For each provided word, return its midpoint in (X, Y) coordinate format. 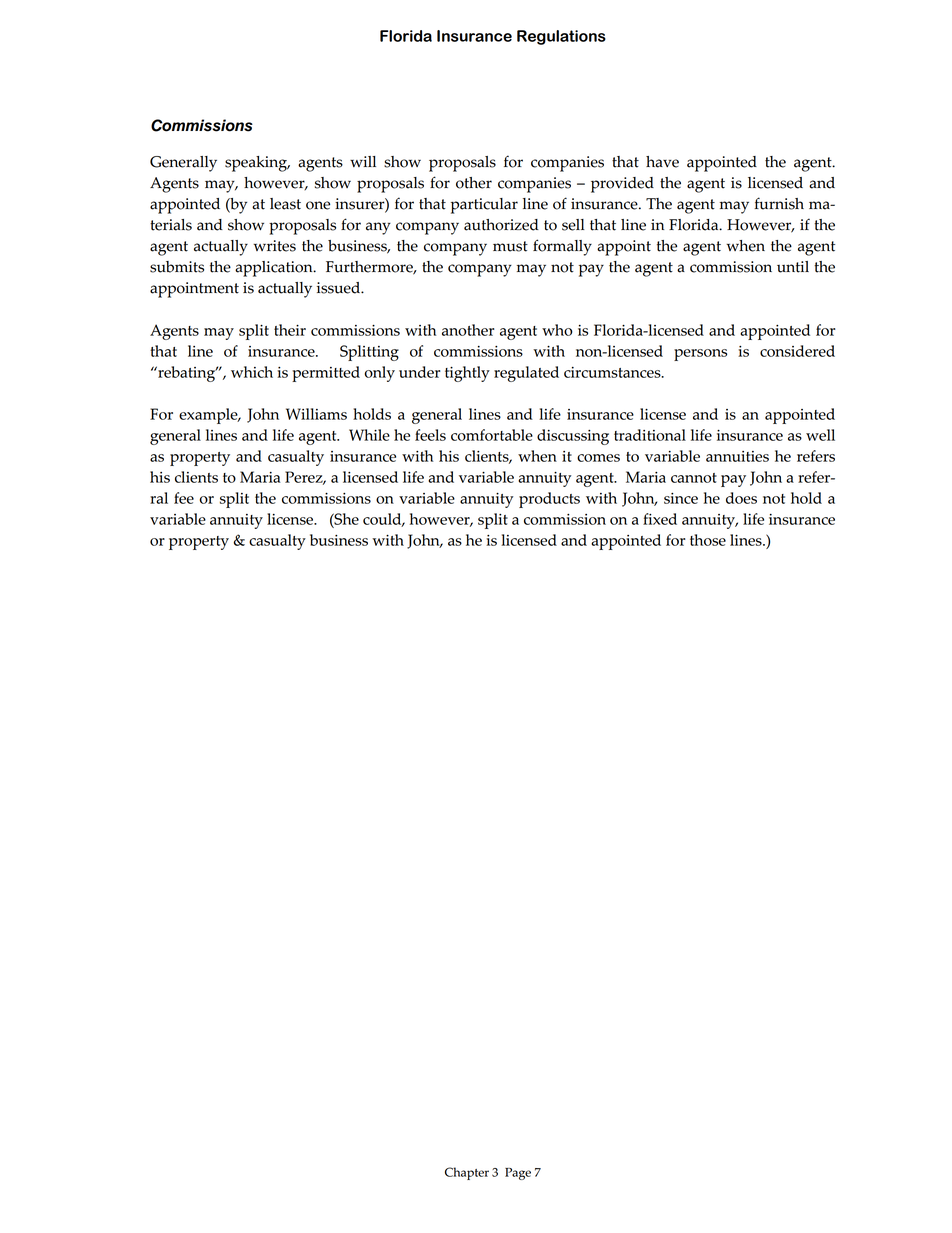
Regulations (561, 37)
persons (700, 355)
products (549, 500)
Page (518, 1174)
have (662, 162)
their (290, 330)
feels (430, 435)
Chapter (467, 1173)
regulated (526, 374)
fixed (660, 519)
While (369, 435)
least (285, 204)
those (708, 540)
